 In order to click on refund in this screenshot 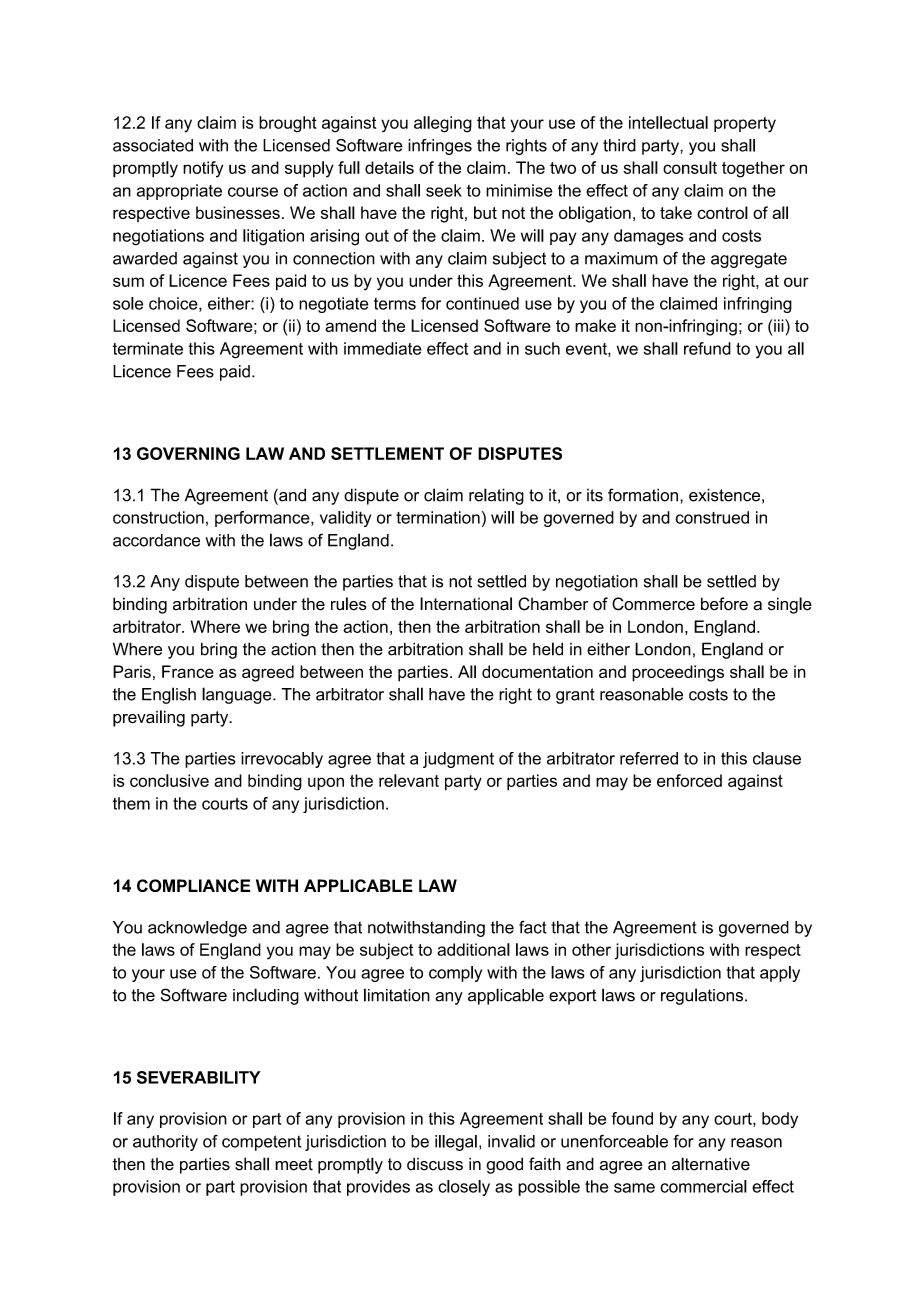, I will do `click(707, 348)`.
